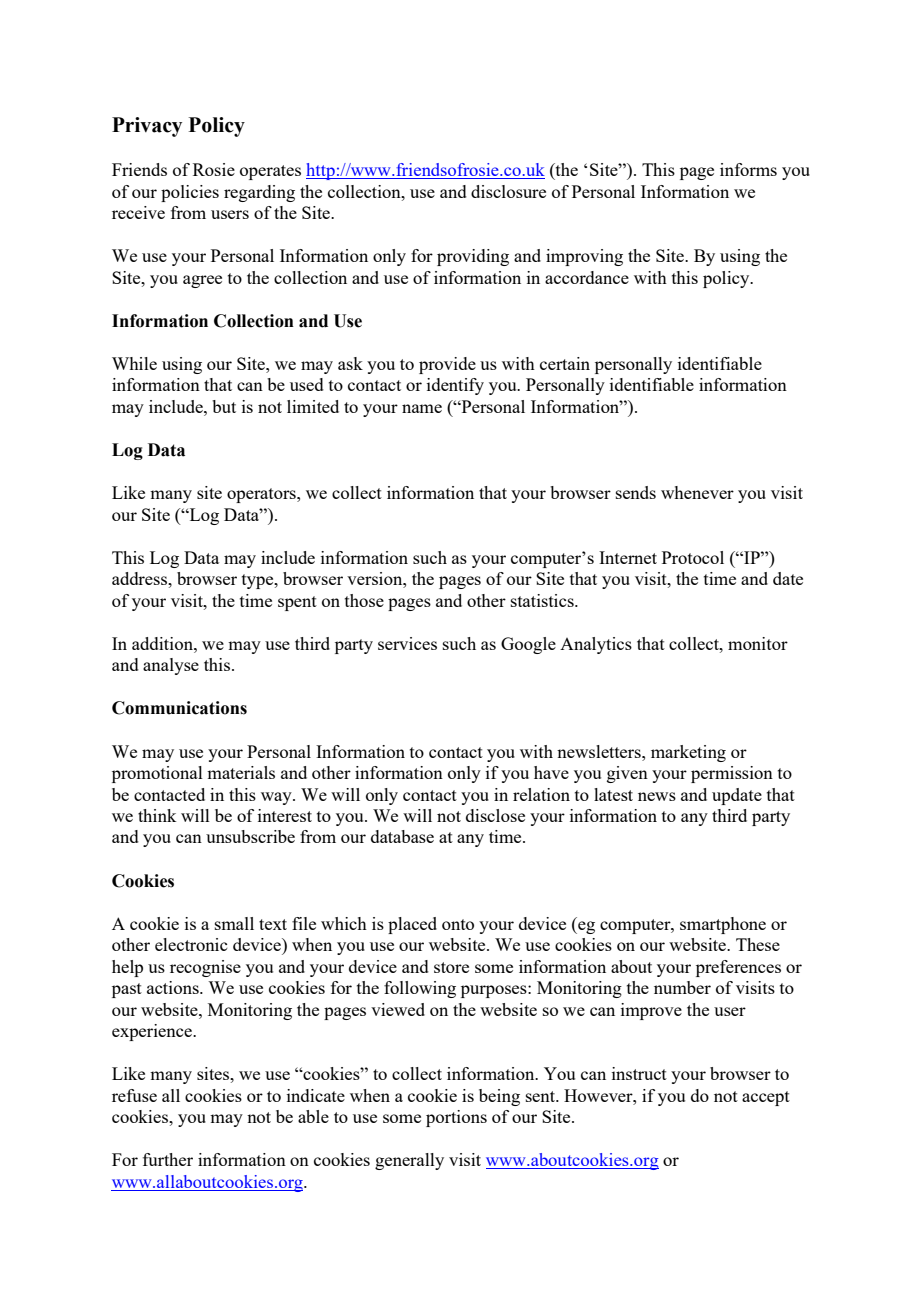 Image resolution: width=924 pixels, height=1308 pixels. What do you see at coordinates (168, 1159) in the screenshot?
I see `further` at bounding box center [168, 1159].
